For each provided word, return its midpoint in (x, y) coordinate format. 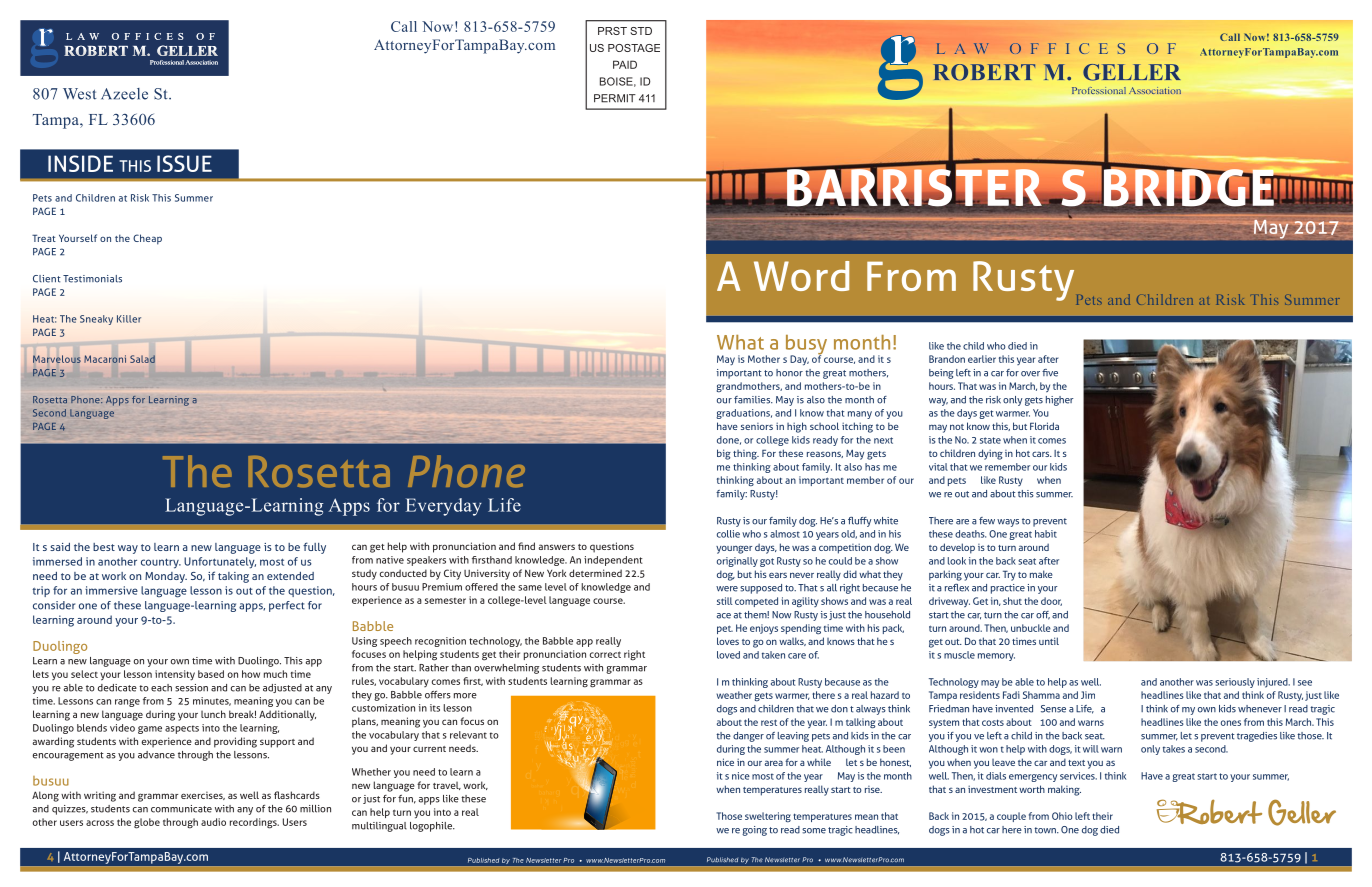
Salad (142, 359)
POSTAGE (634, 48)
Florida (1044, 426)
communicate (181, 809)
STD (641, 31)
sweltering (768, 817)
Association (201, 62)
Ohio (1062, 816)
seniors (757, 426)
